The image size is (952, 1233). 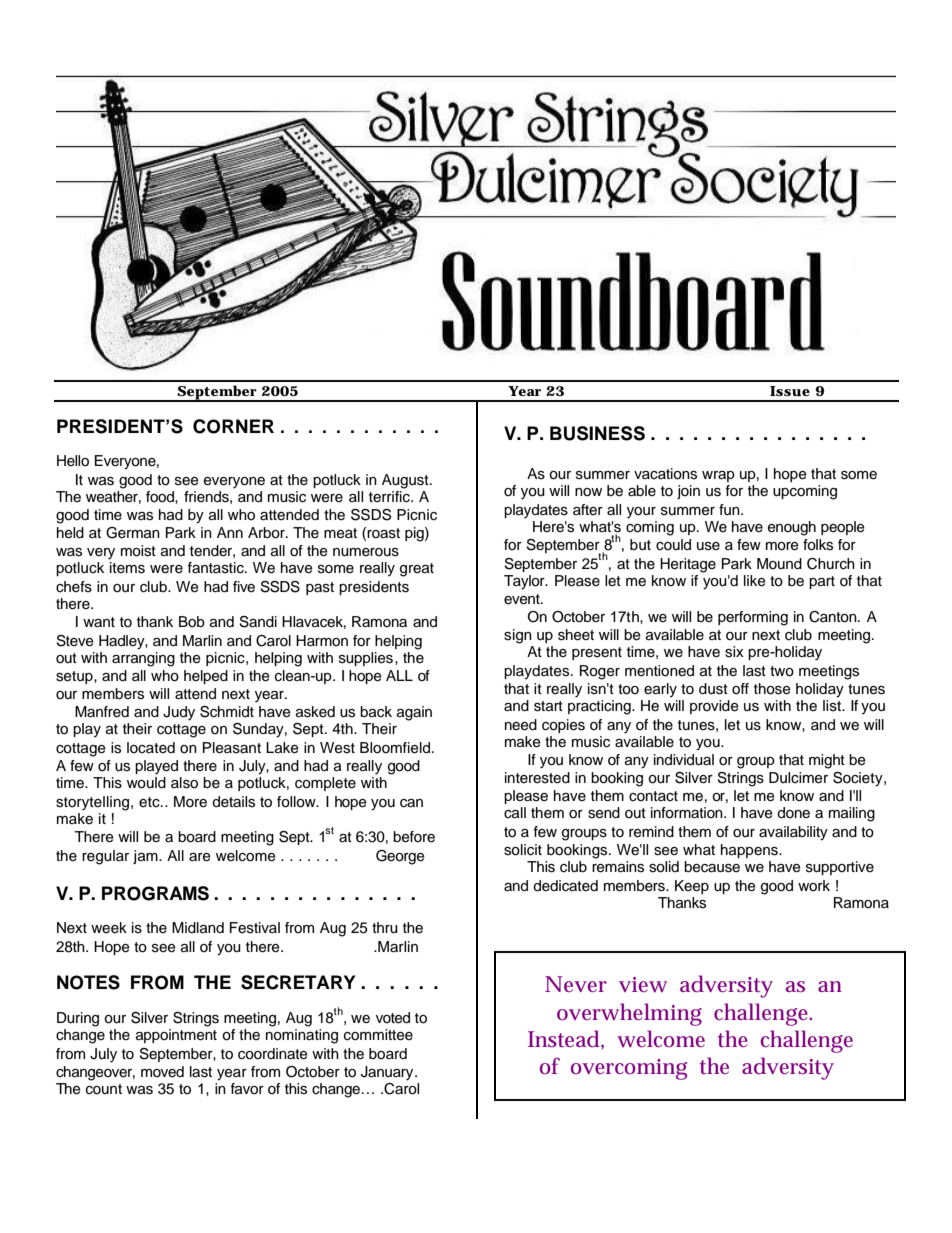 What do you see at coordinates (388, 1073) in the screenshot?
I see `January` at bounding box center [388, 1073].
